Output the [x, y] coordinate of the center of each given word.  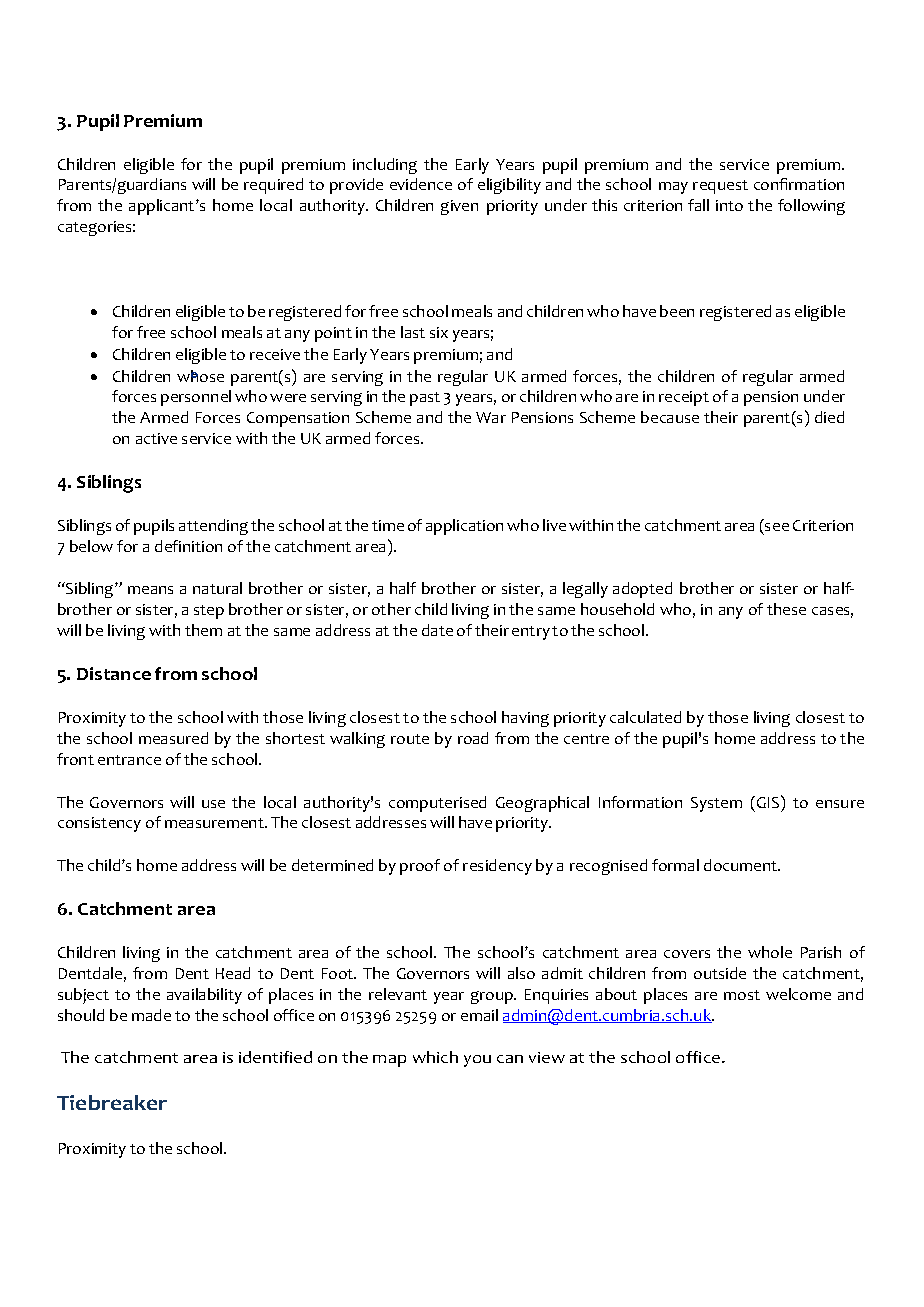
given [459, 207]
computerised [437, 804]
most [742, 995]
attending [213, 527]
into [729, 205]
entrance [129, 760]
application [464, 527]
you [477, 1061]
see [777, 527]
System [716, 804]
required [273, 186]
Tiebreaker [112, 1102]
